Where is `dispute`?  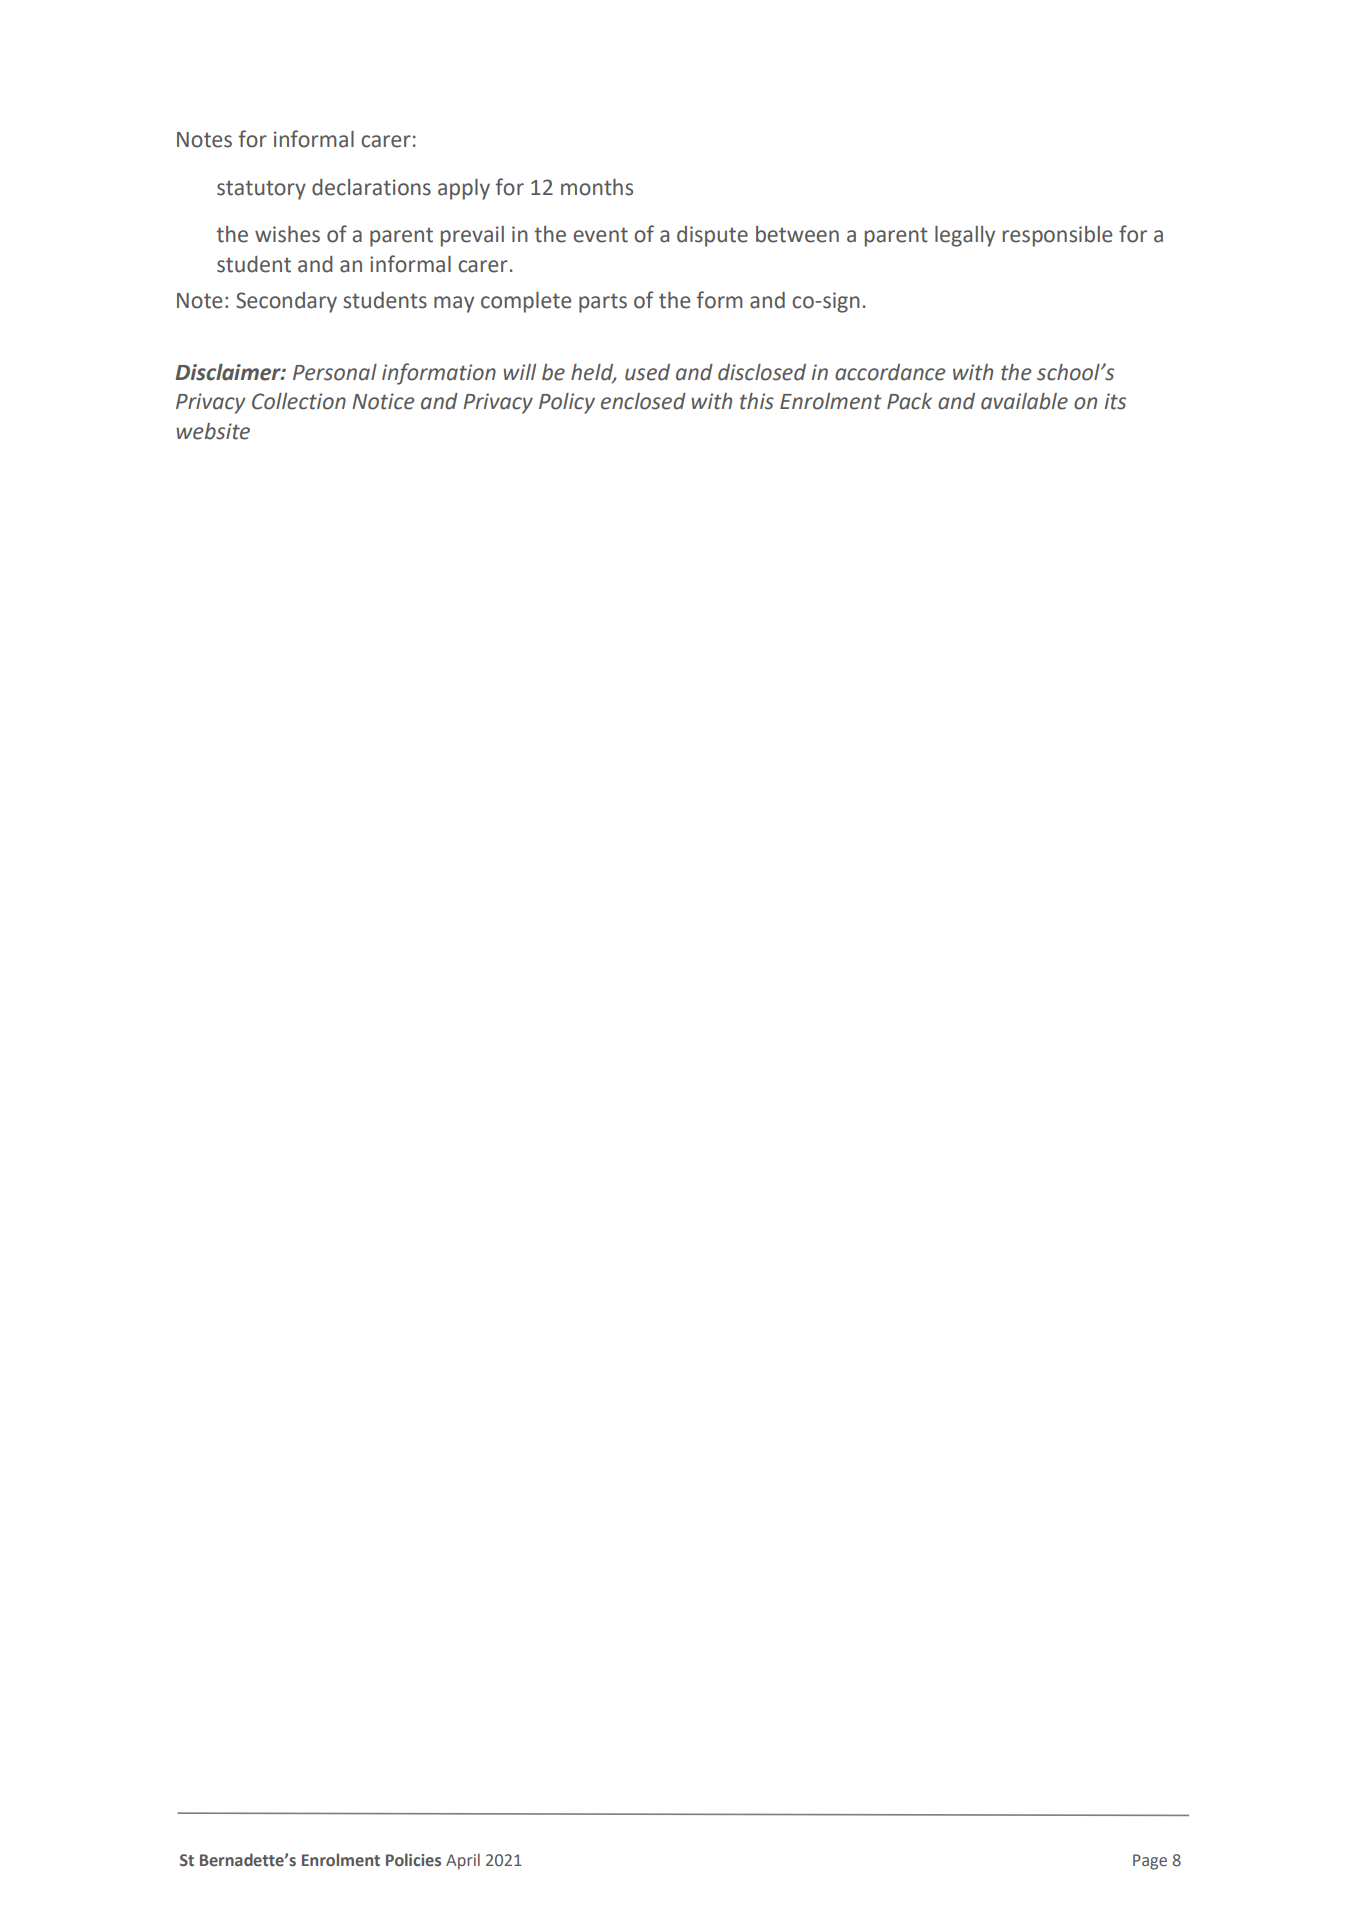
dispute is located at coordinates (712, 236).
